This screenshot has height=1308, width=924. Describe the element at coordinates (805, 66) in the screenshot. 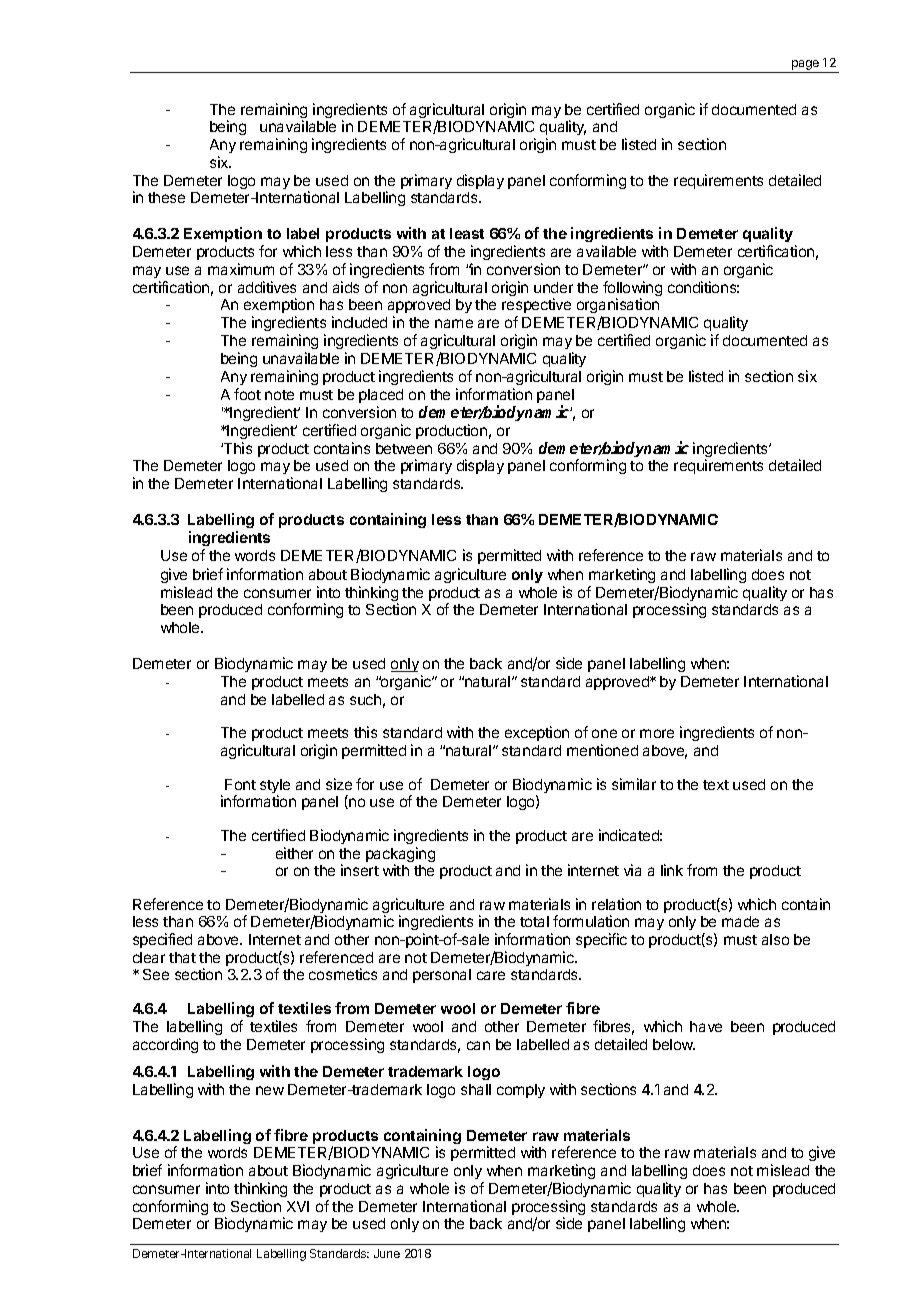

I see `page` at that location.
